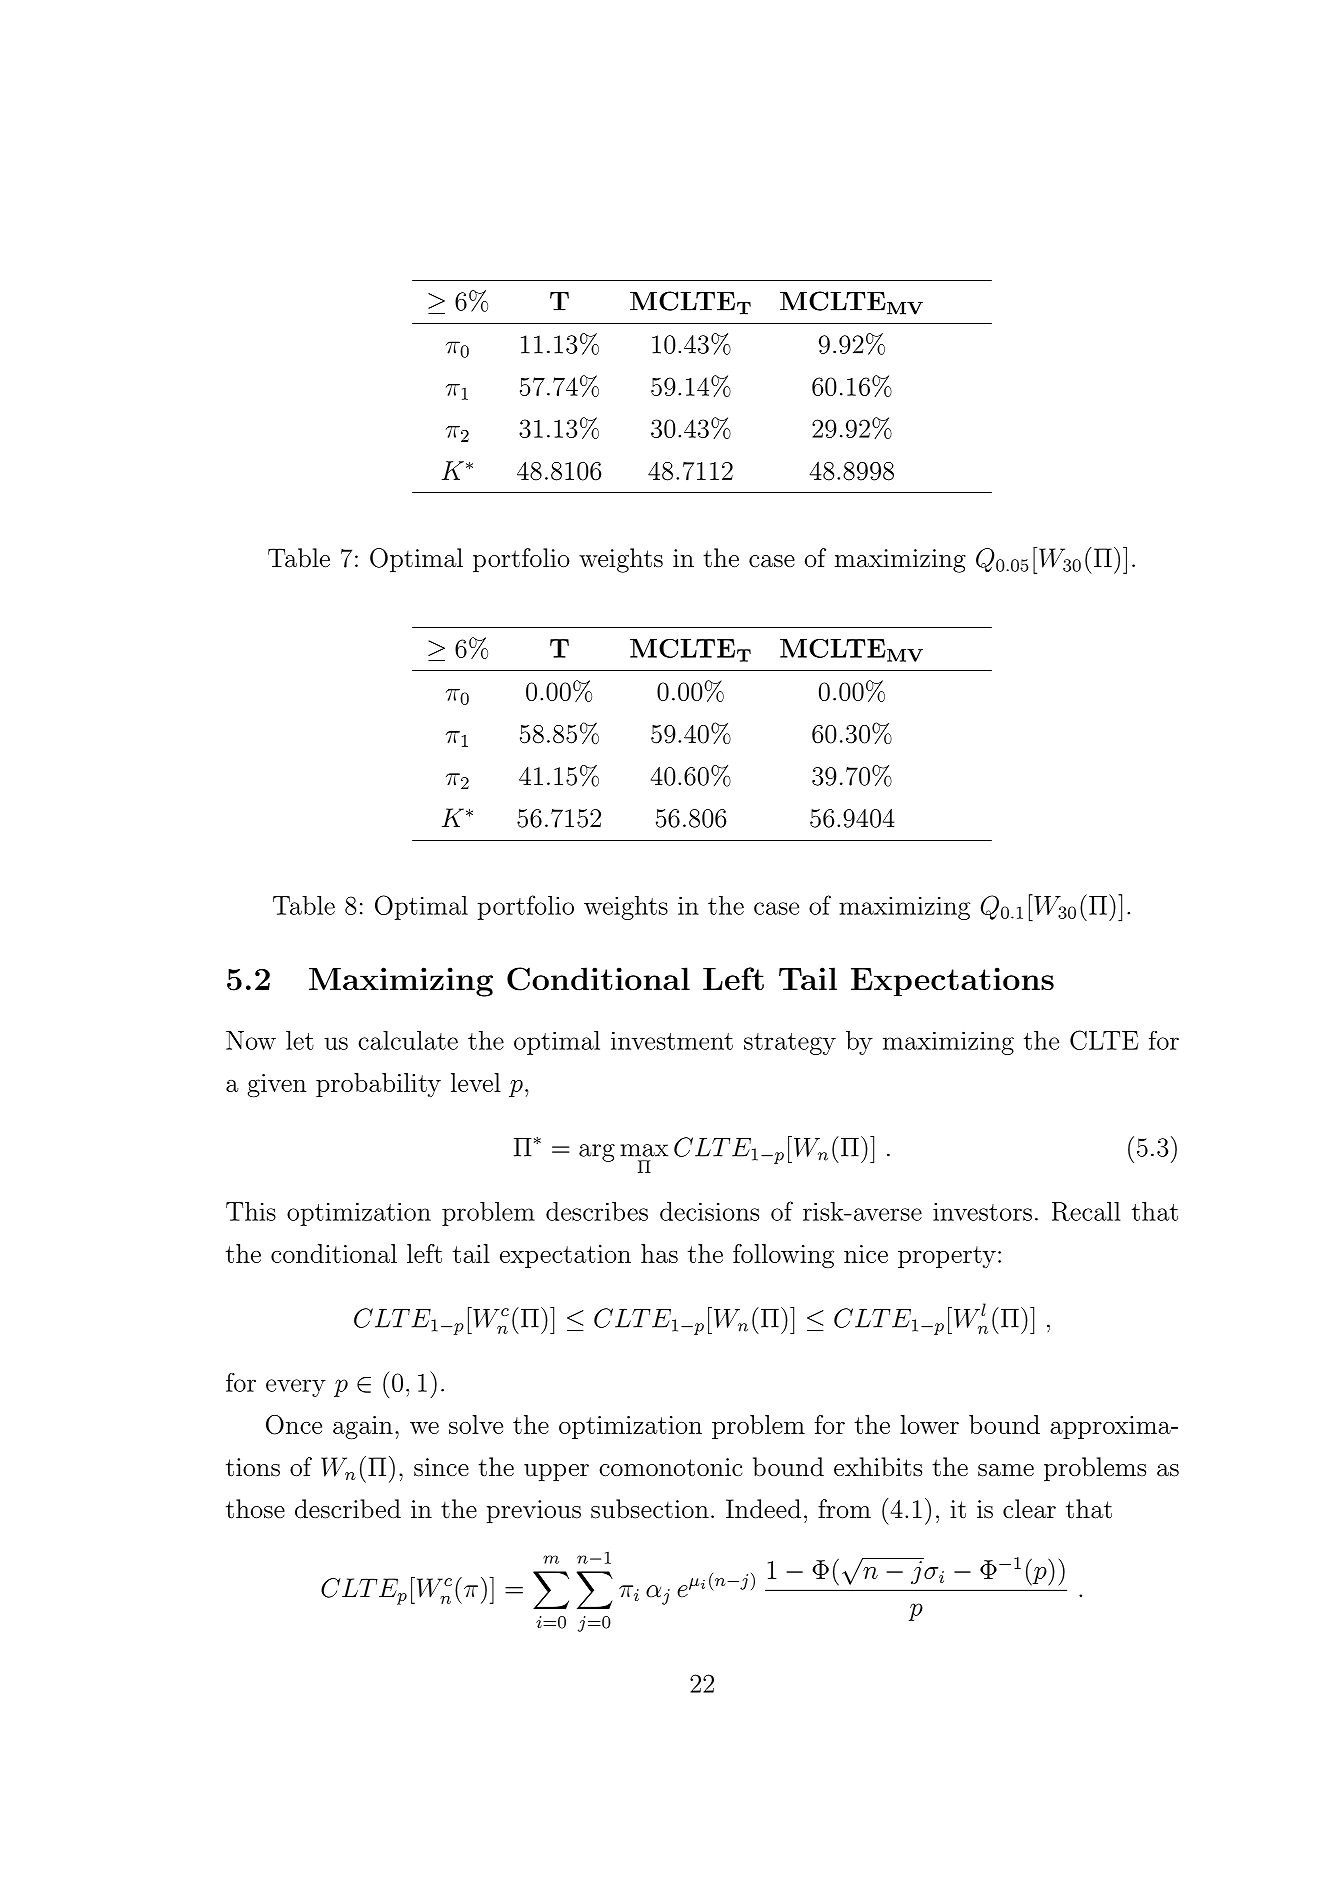 This screenshot has height=1890, width=1336. I want to click on let, so click(300, 1040).
